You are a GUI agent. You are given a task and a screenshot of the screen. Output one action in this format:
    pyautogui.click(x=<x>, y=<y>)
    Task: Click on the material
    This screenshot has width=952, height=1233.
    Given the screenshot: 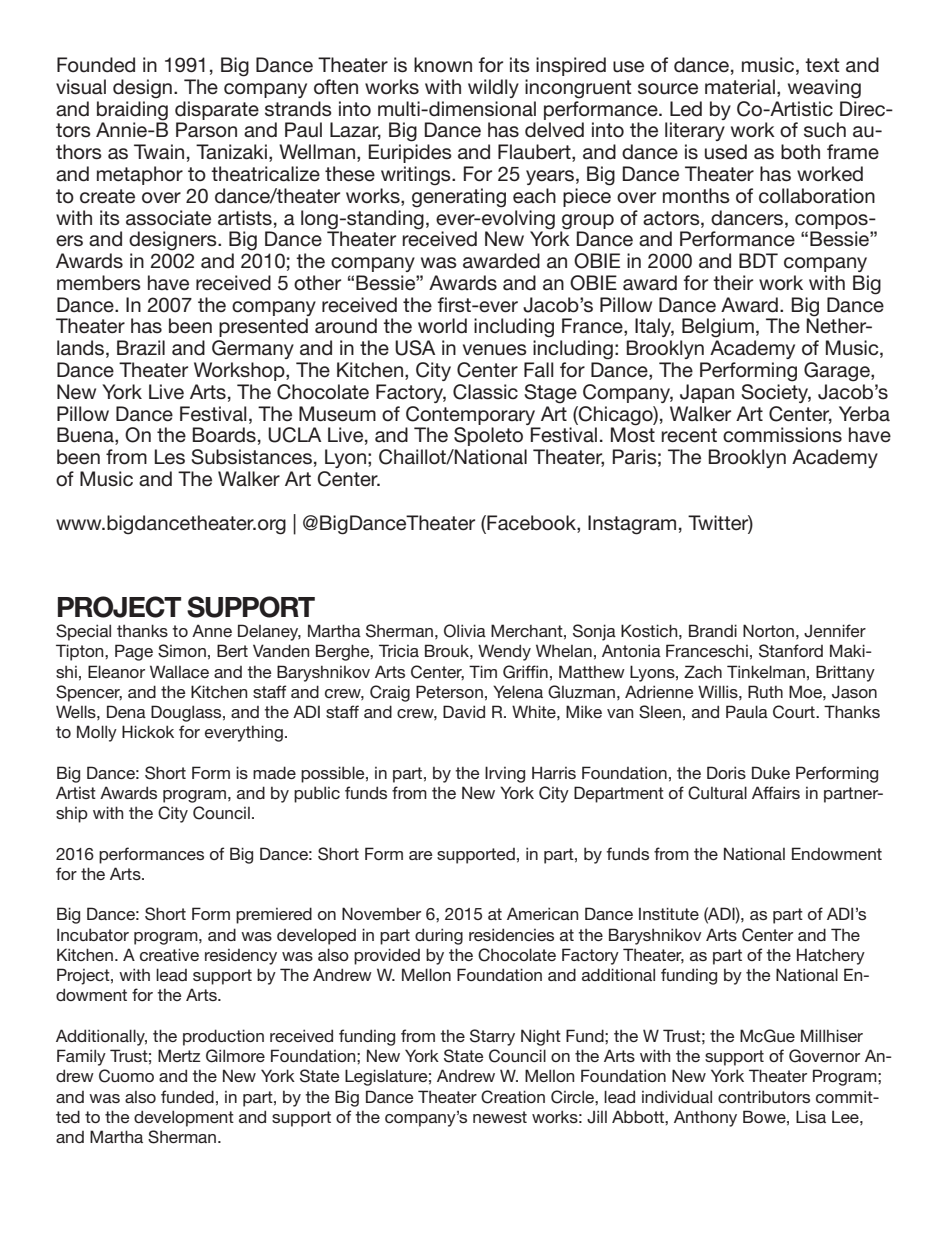 What is the action you would take?
    pyautogui.click(x=740, y=87)
